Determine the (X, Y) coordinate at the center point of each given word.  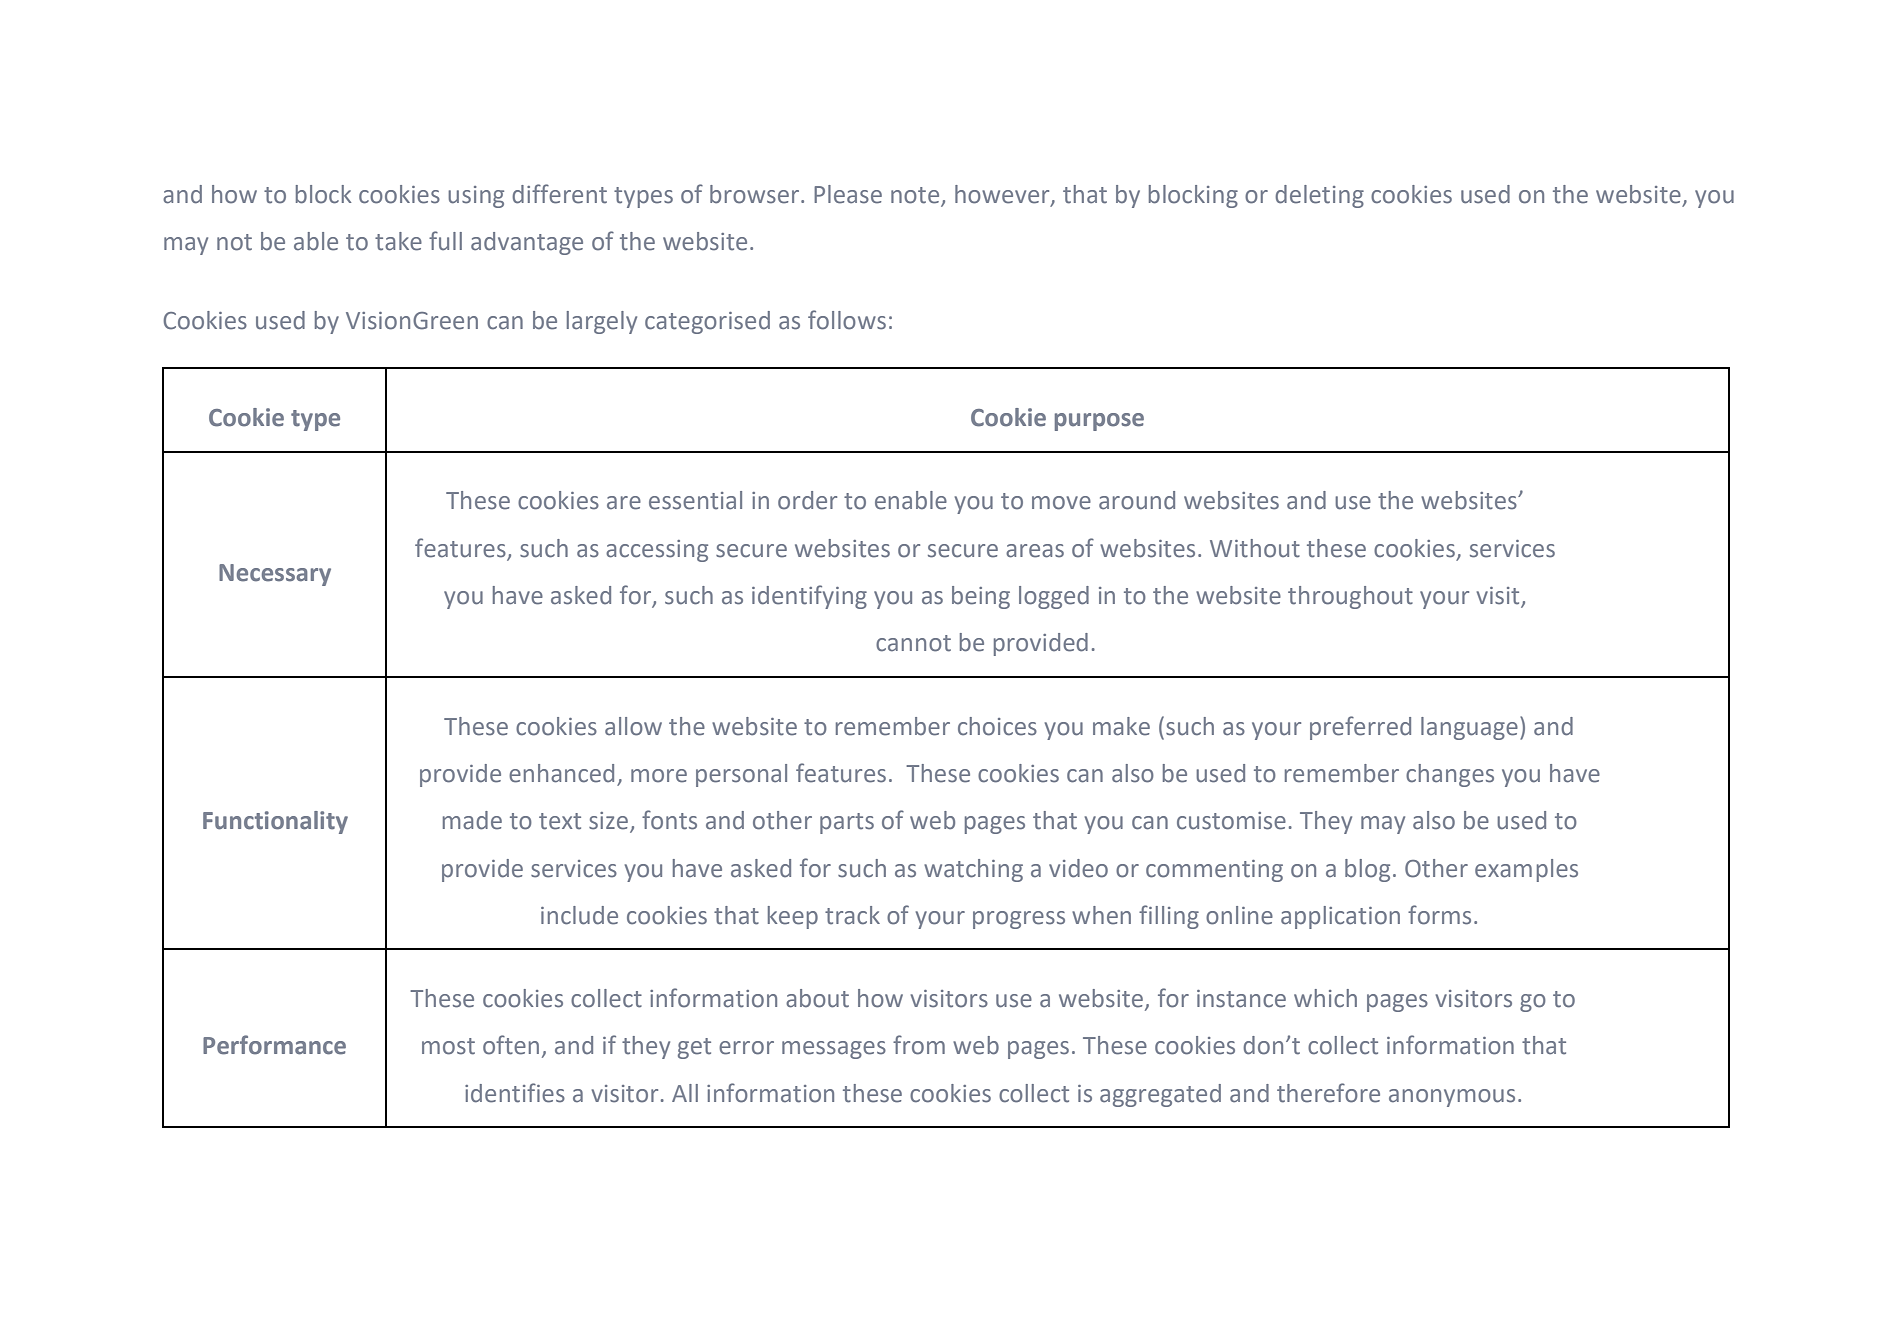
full (445, 241)
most (448, 1046)
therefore (1328, 1093)
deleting (1319, 196)
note (915, 195)
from (919, 1045)
